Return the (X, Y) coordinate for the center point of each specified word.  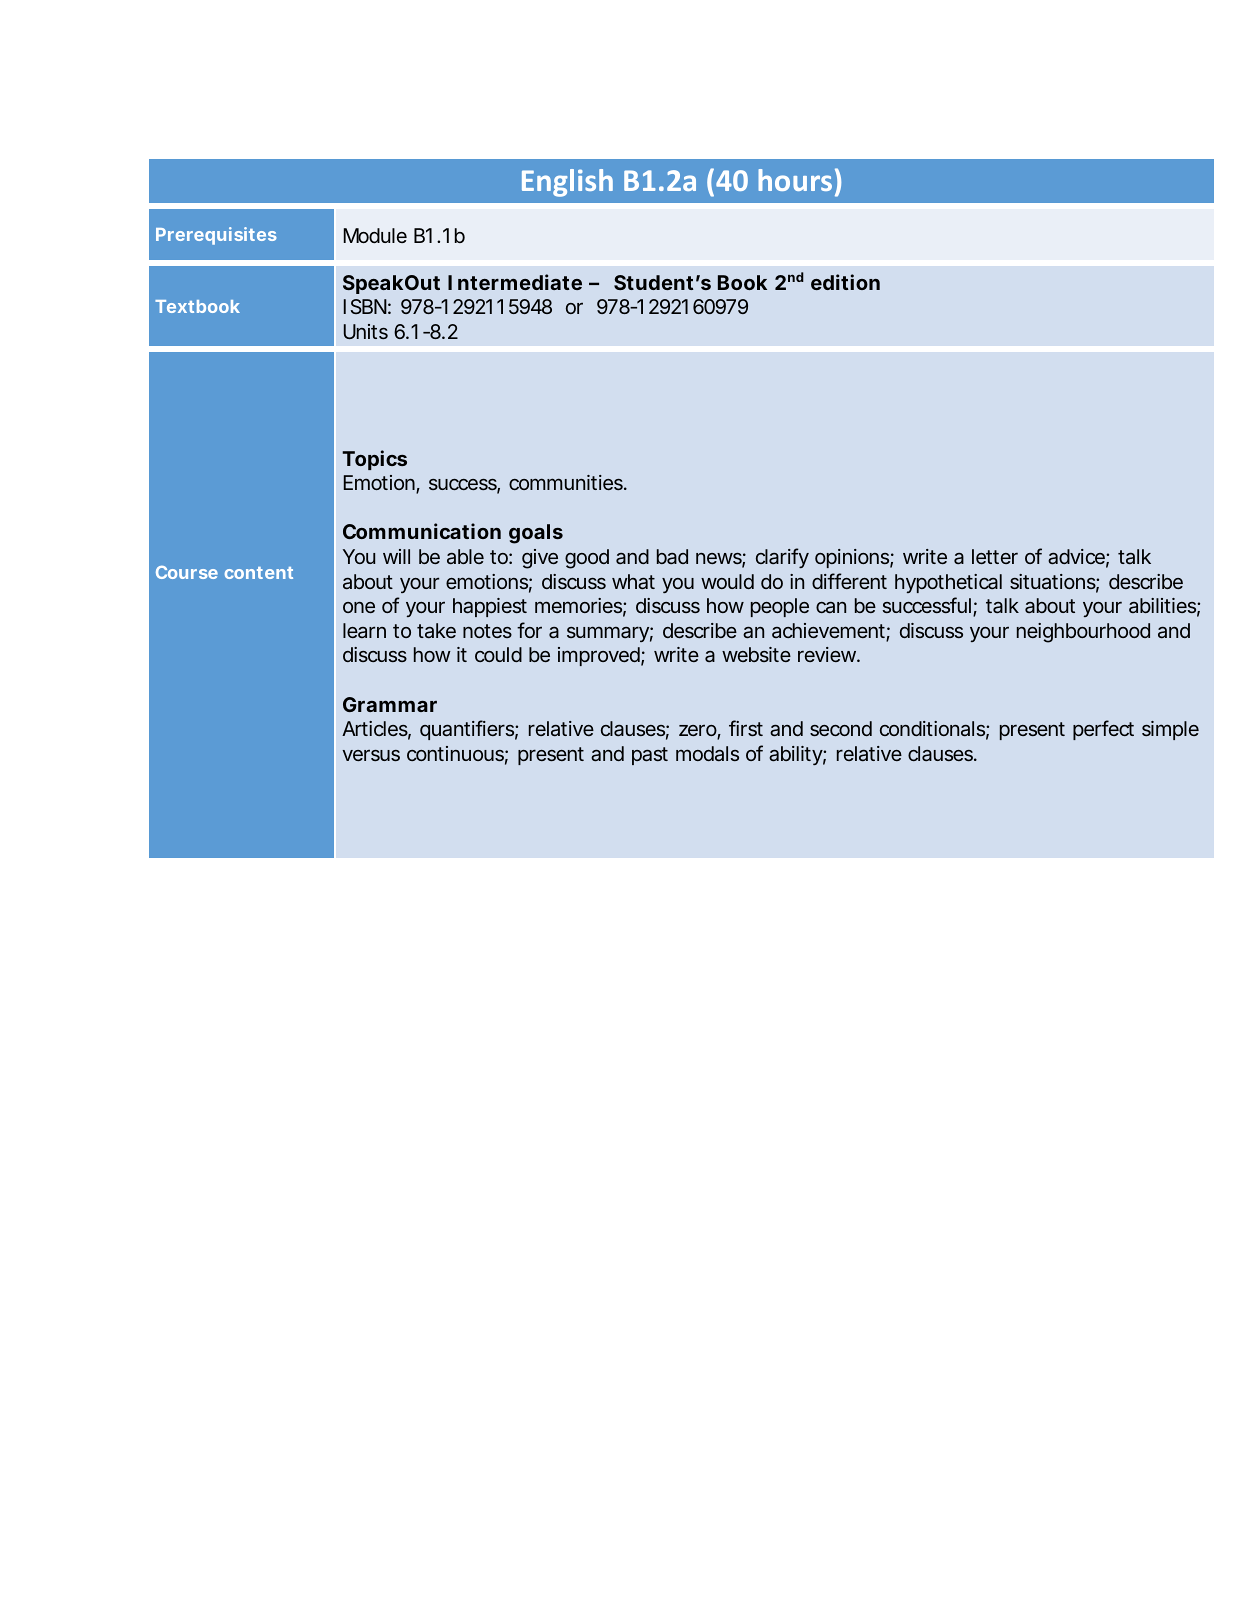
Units (366, 331)
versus (371, 755)
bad (672, 556)
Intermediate (515, 282)
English (567, 183)
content (259, 573)
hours (795, 180)
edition (845, 282)
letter (995, 556)
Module (375, 235)
